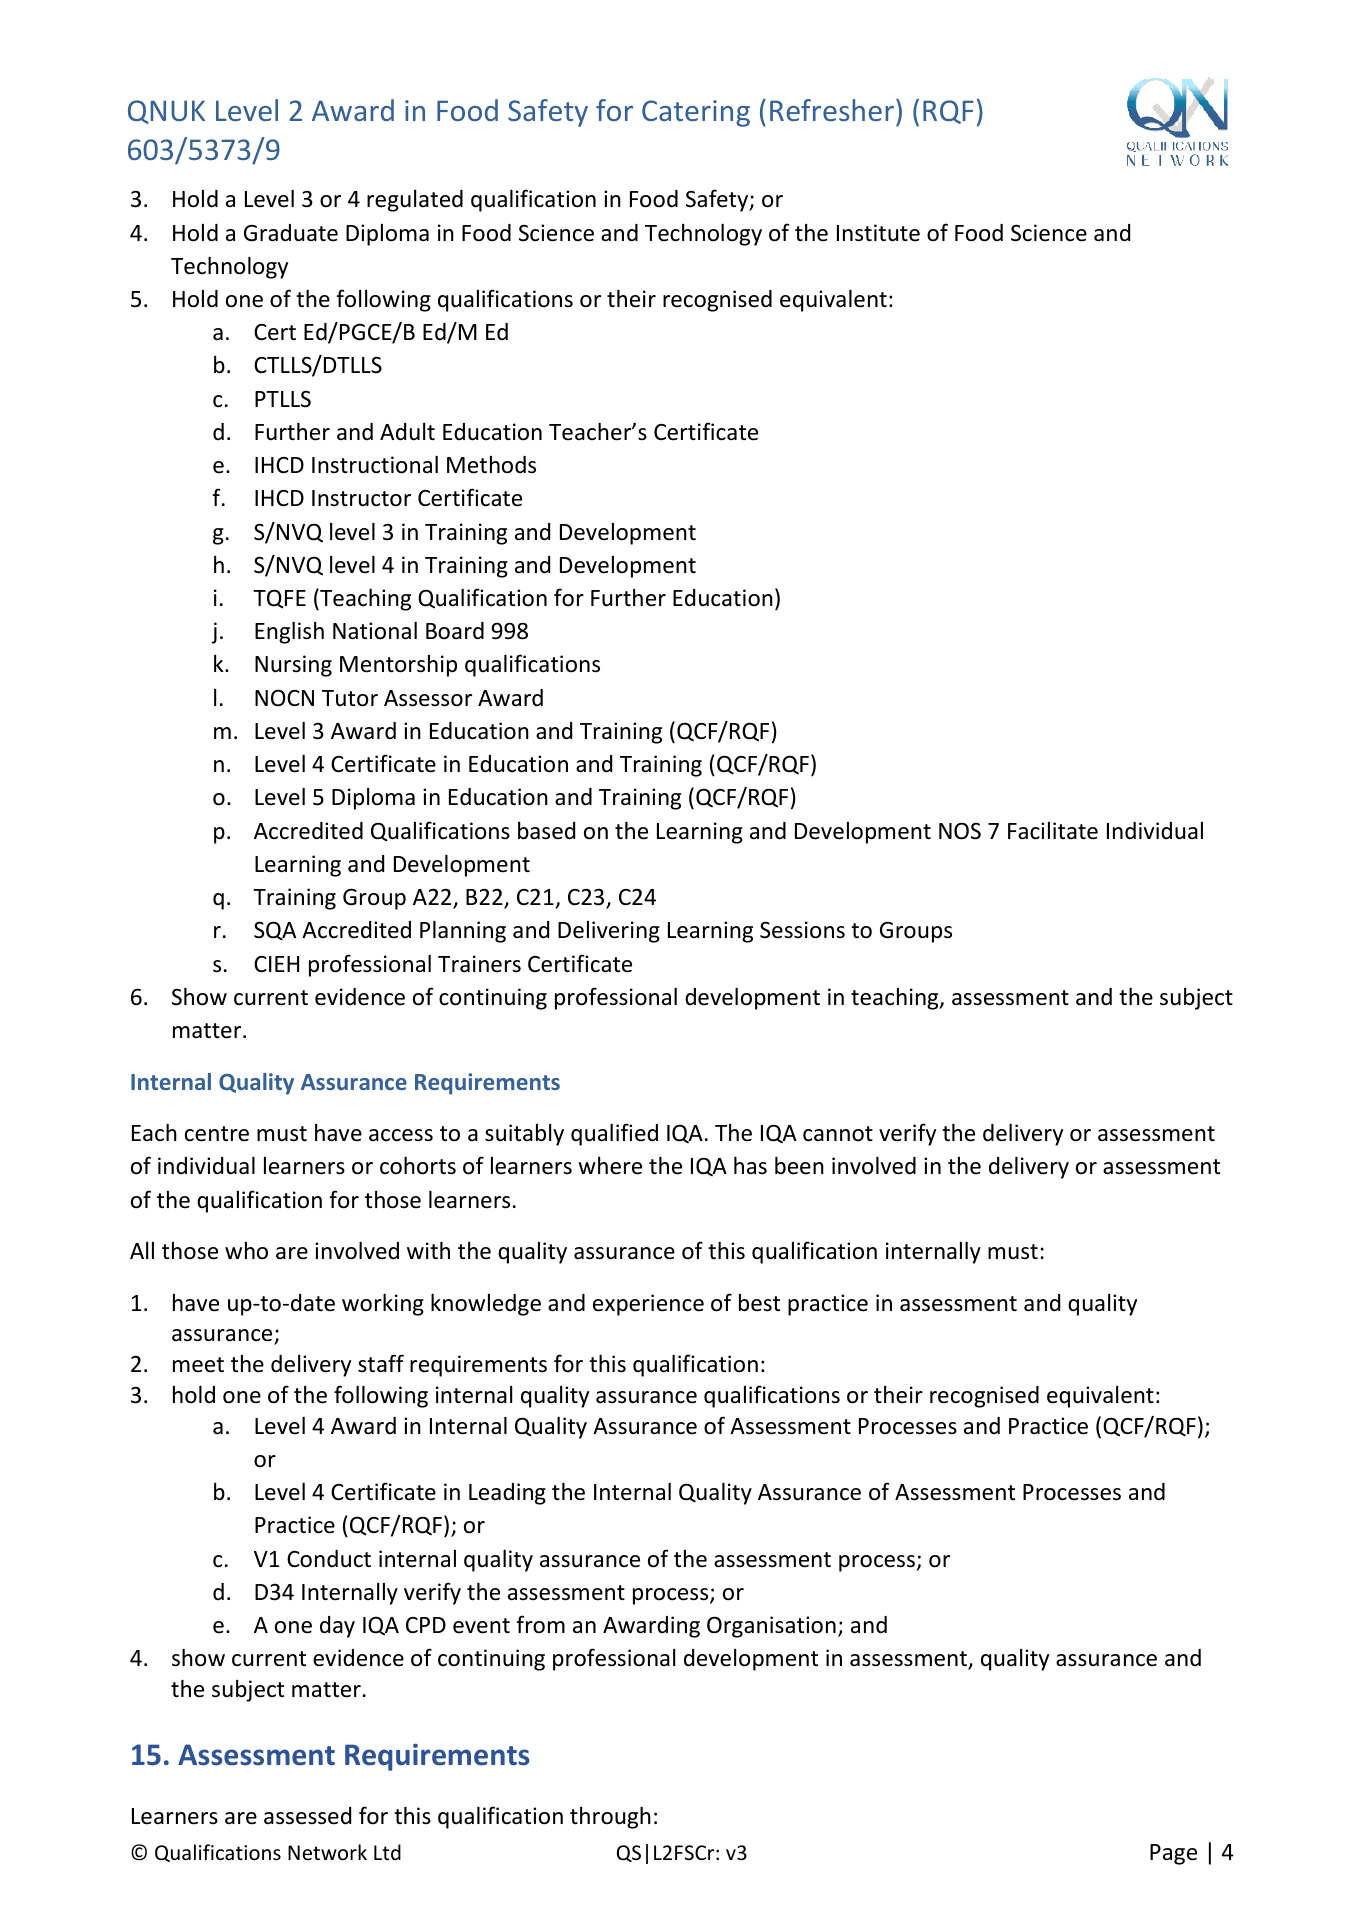  Describe the element at coordinates (1053, 831) in the screenshot. I see `Facilitate` at that location.
